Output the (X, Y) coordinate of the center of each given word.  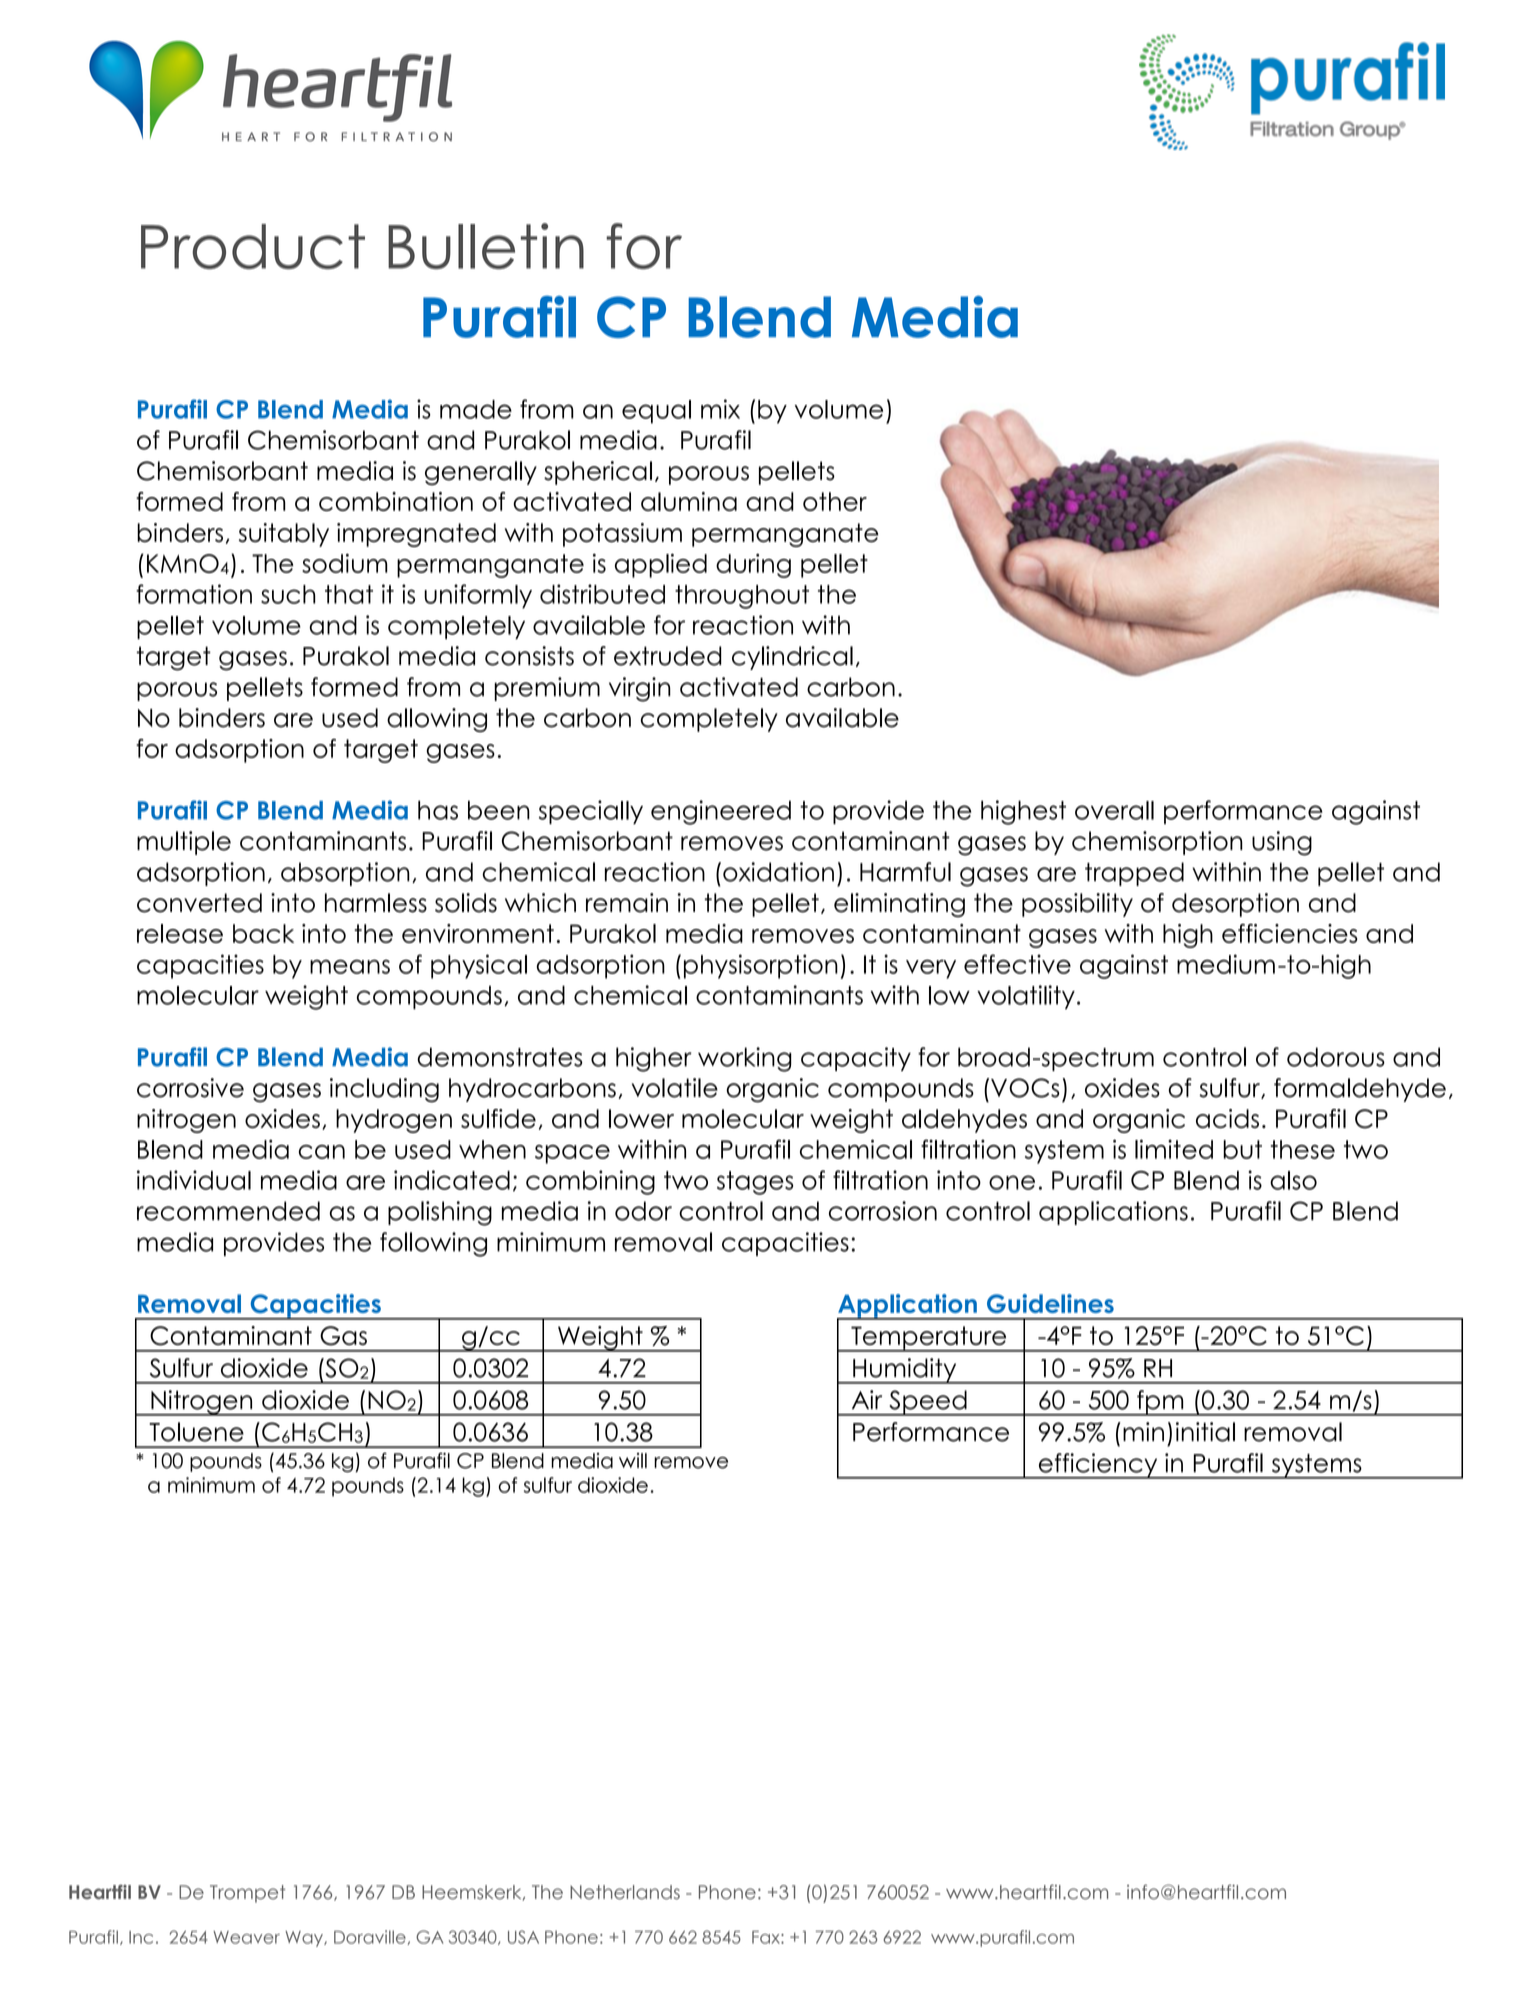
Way (305, 1939)
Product (253, 246)
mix (720, 409)
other (835, 501)
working (745, 1059)
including (384, 1090)
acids (1227, 1118)
